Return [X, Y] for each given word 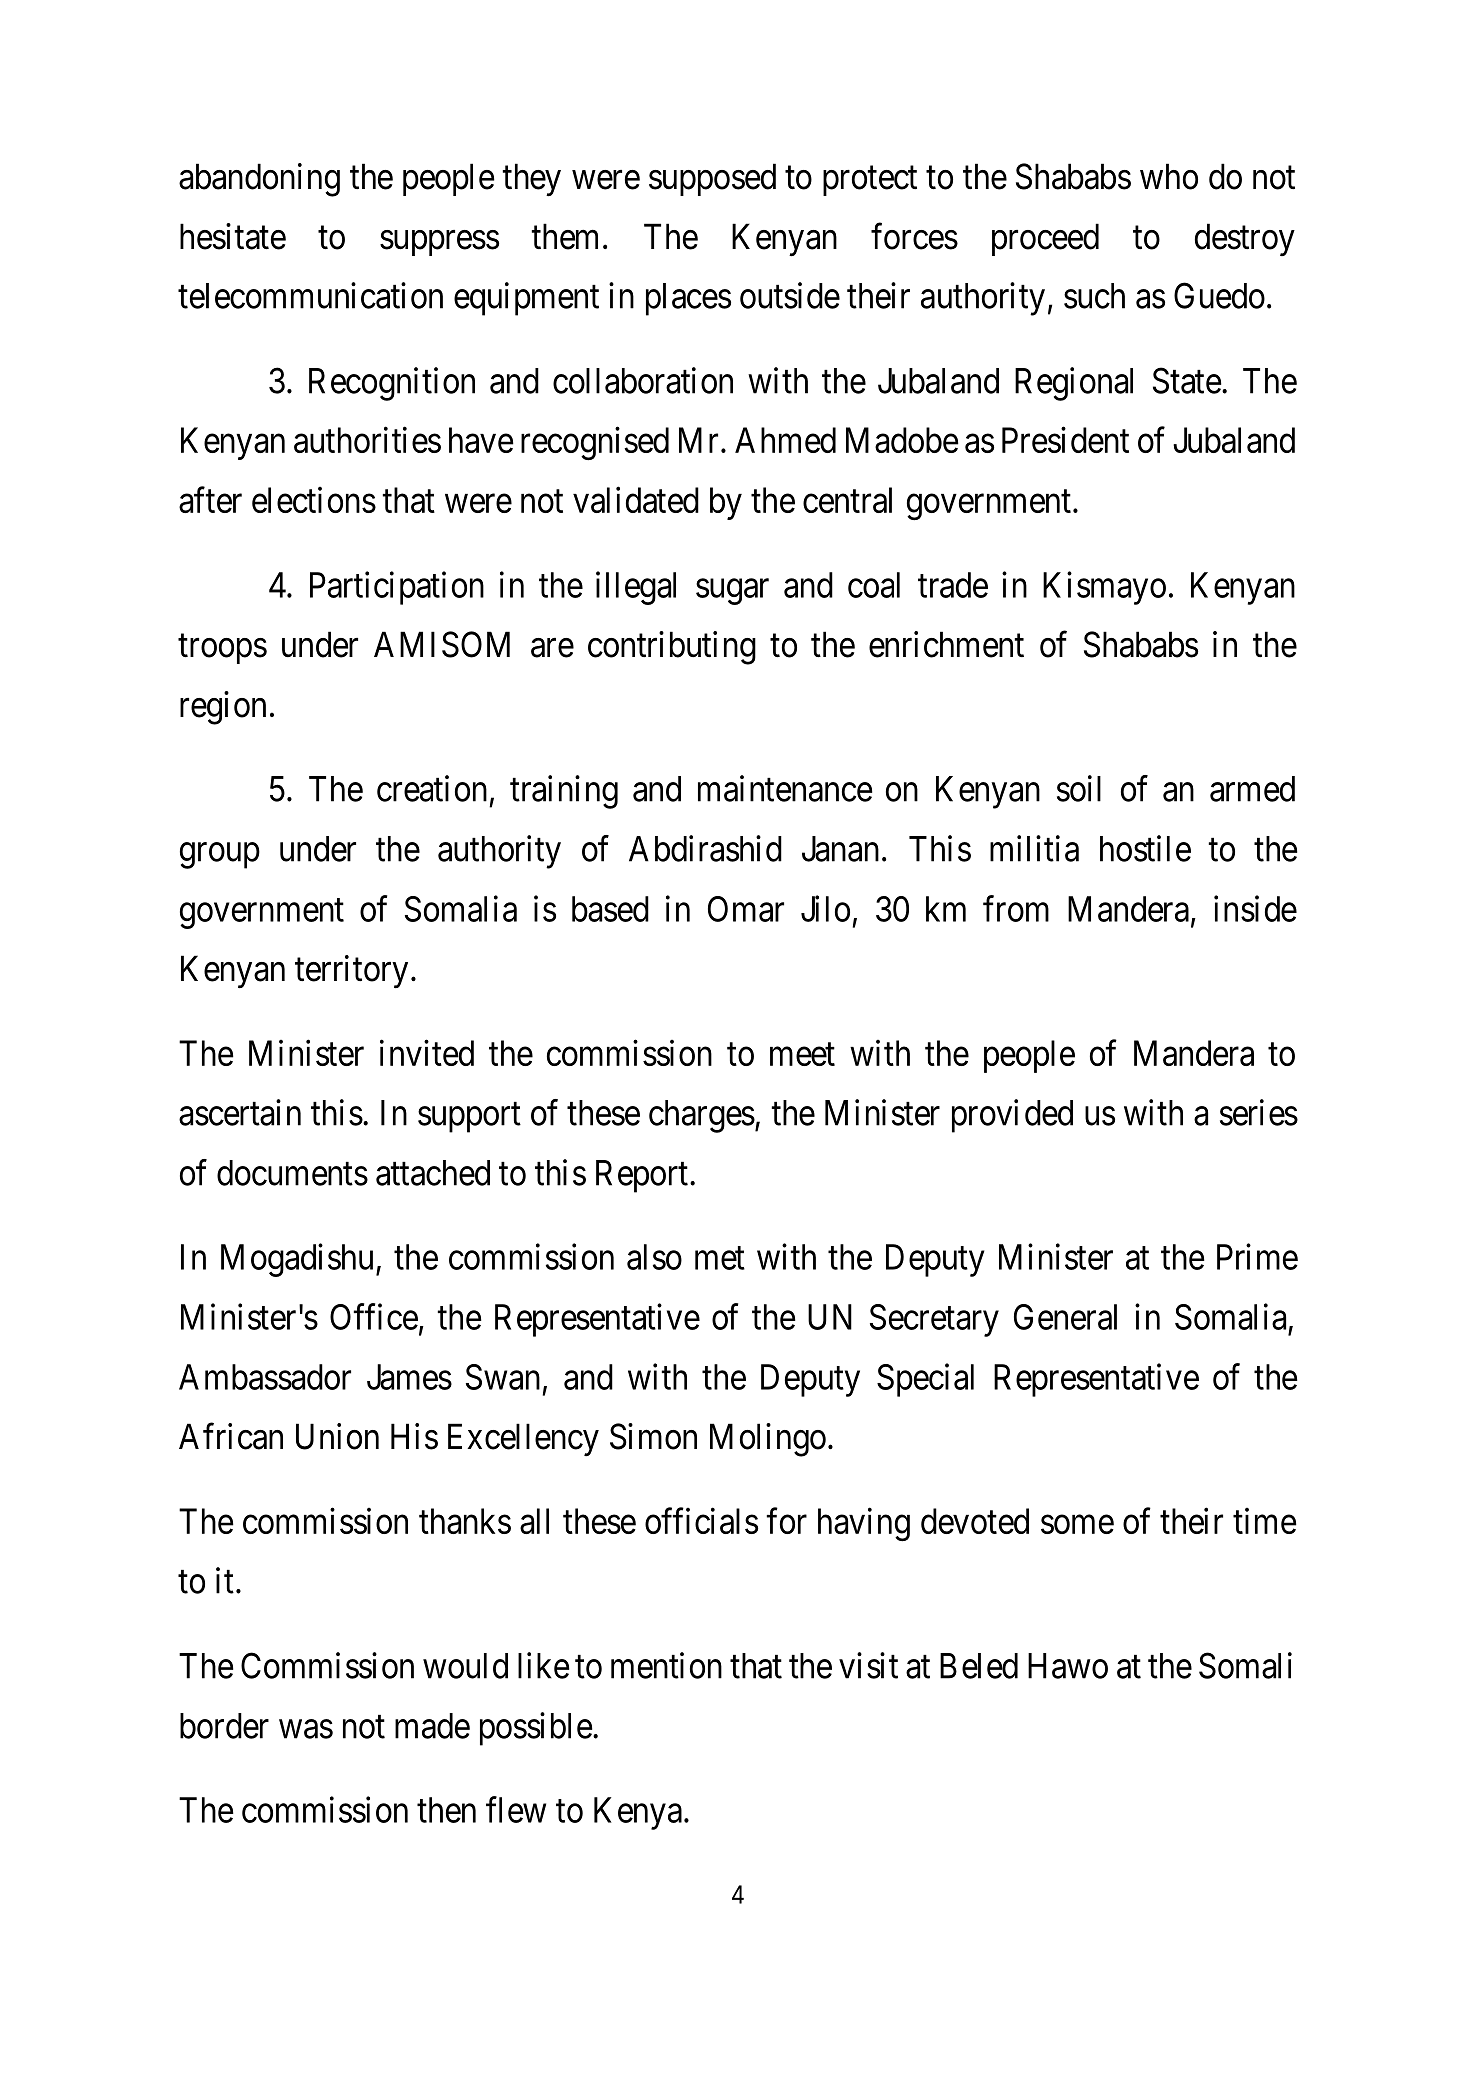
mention [666, 1665]
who [1169, 176]
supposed [712, 179]
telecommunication [310, 295]
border [224, 1726]
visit [868, 1665]
